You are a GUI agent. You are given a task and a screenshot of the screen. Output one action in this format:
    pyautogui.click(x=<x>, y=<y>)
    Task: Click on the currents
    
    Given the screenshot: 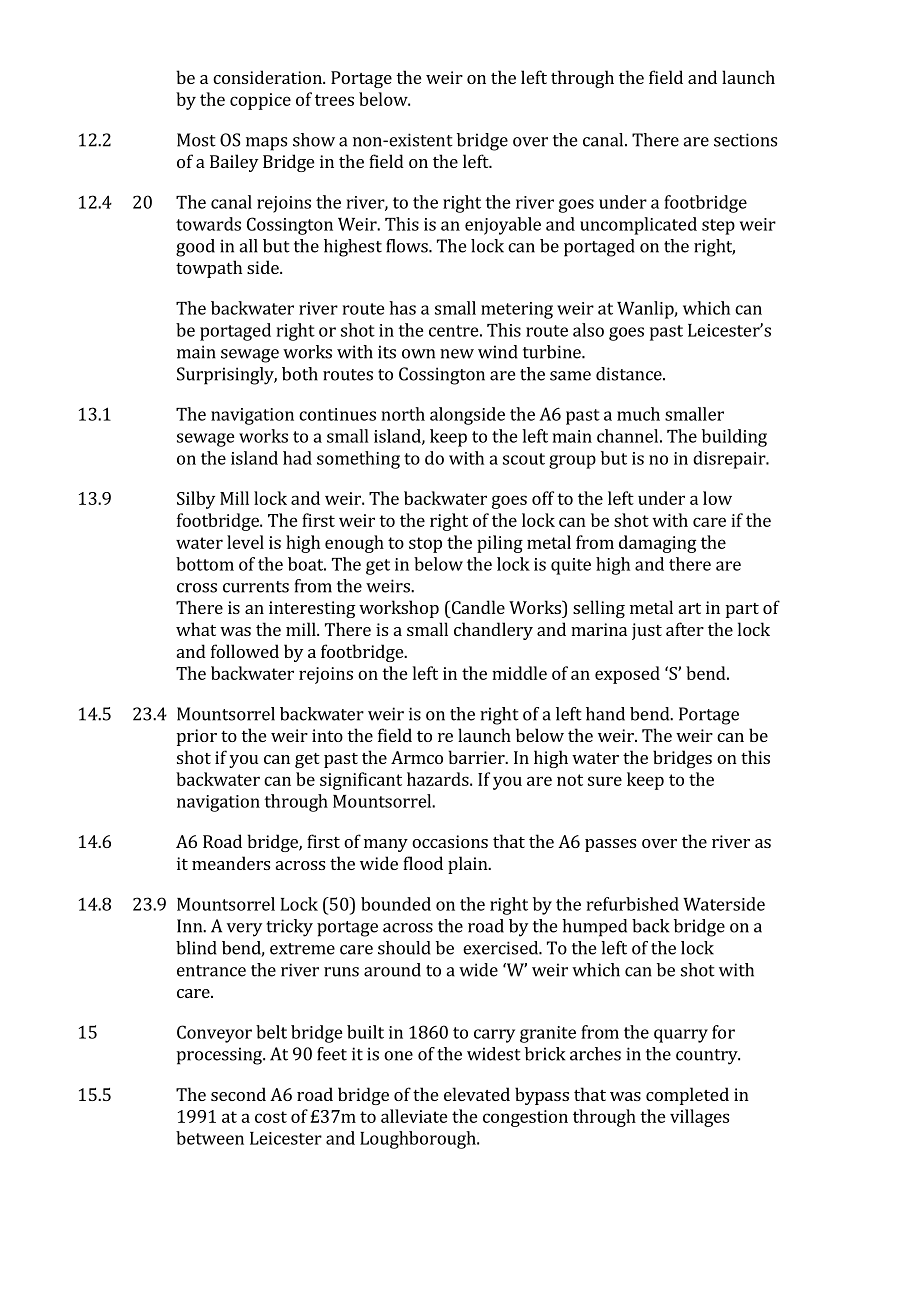 What is the action you would take?
    pyautogui.click(x=256, y=587)
